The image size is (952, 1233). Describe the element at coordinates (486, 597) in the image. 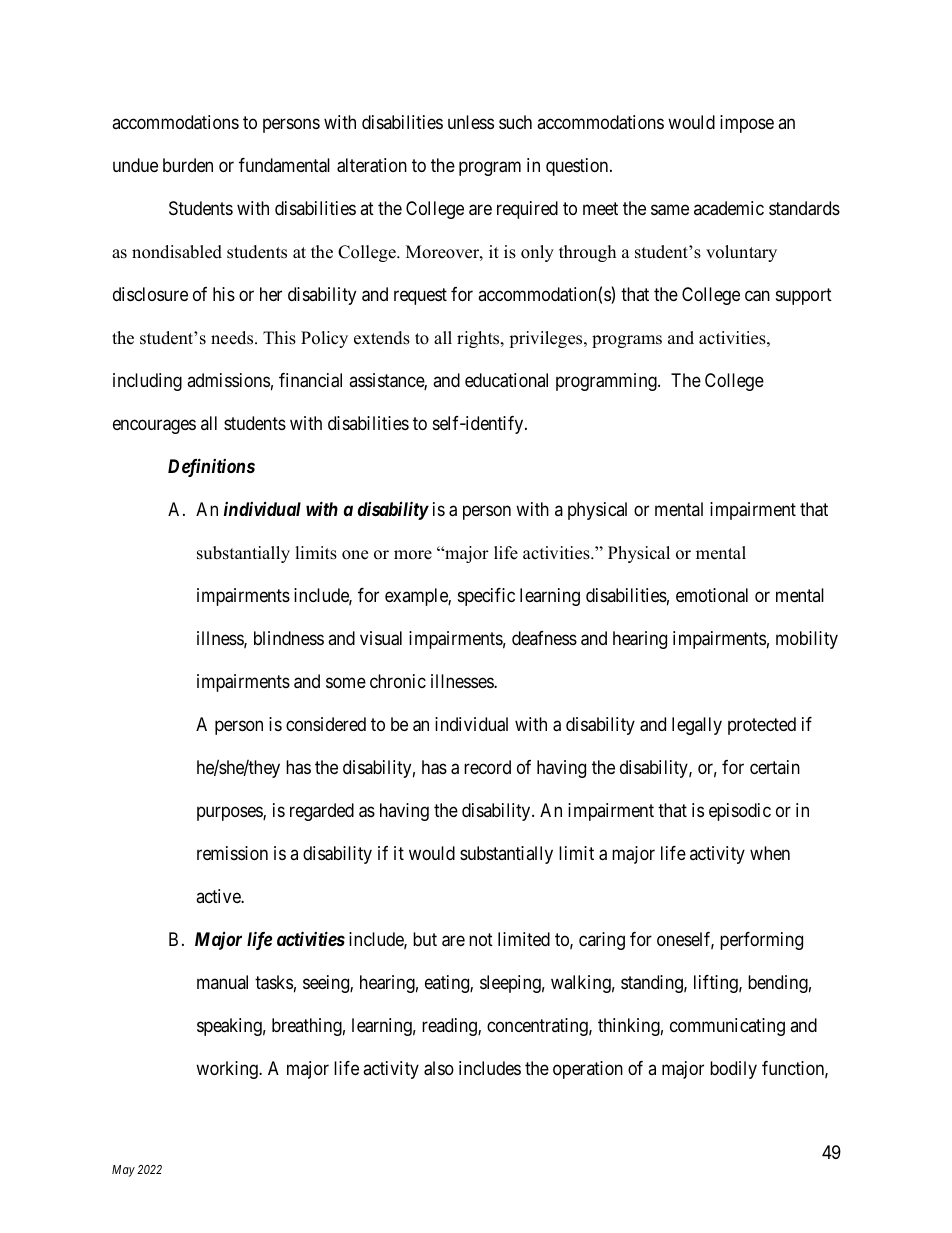

I see `specific` at that location.
